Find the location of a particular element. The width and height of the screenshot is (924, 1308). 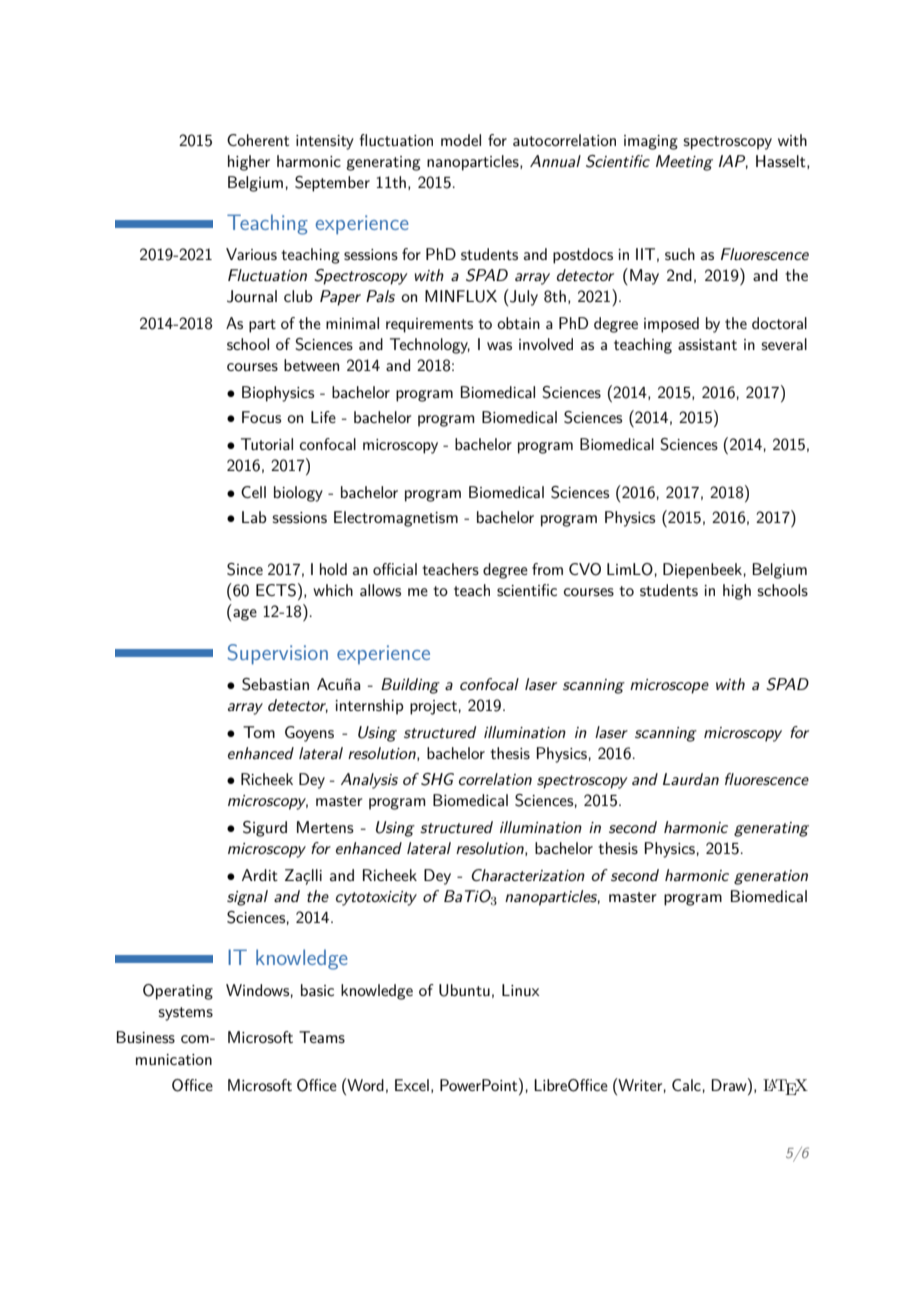

systems is located at coordinates (186, 1014).
